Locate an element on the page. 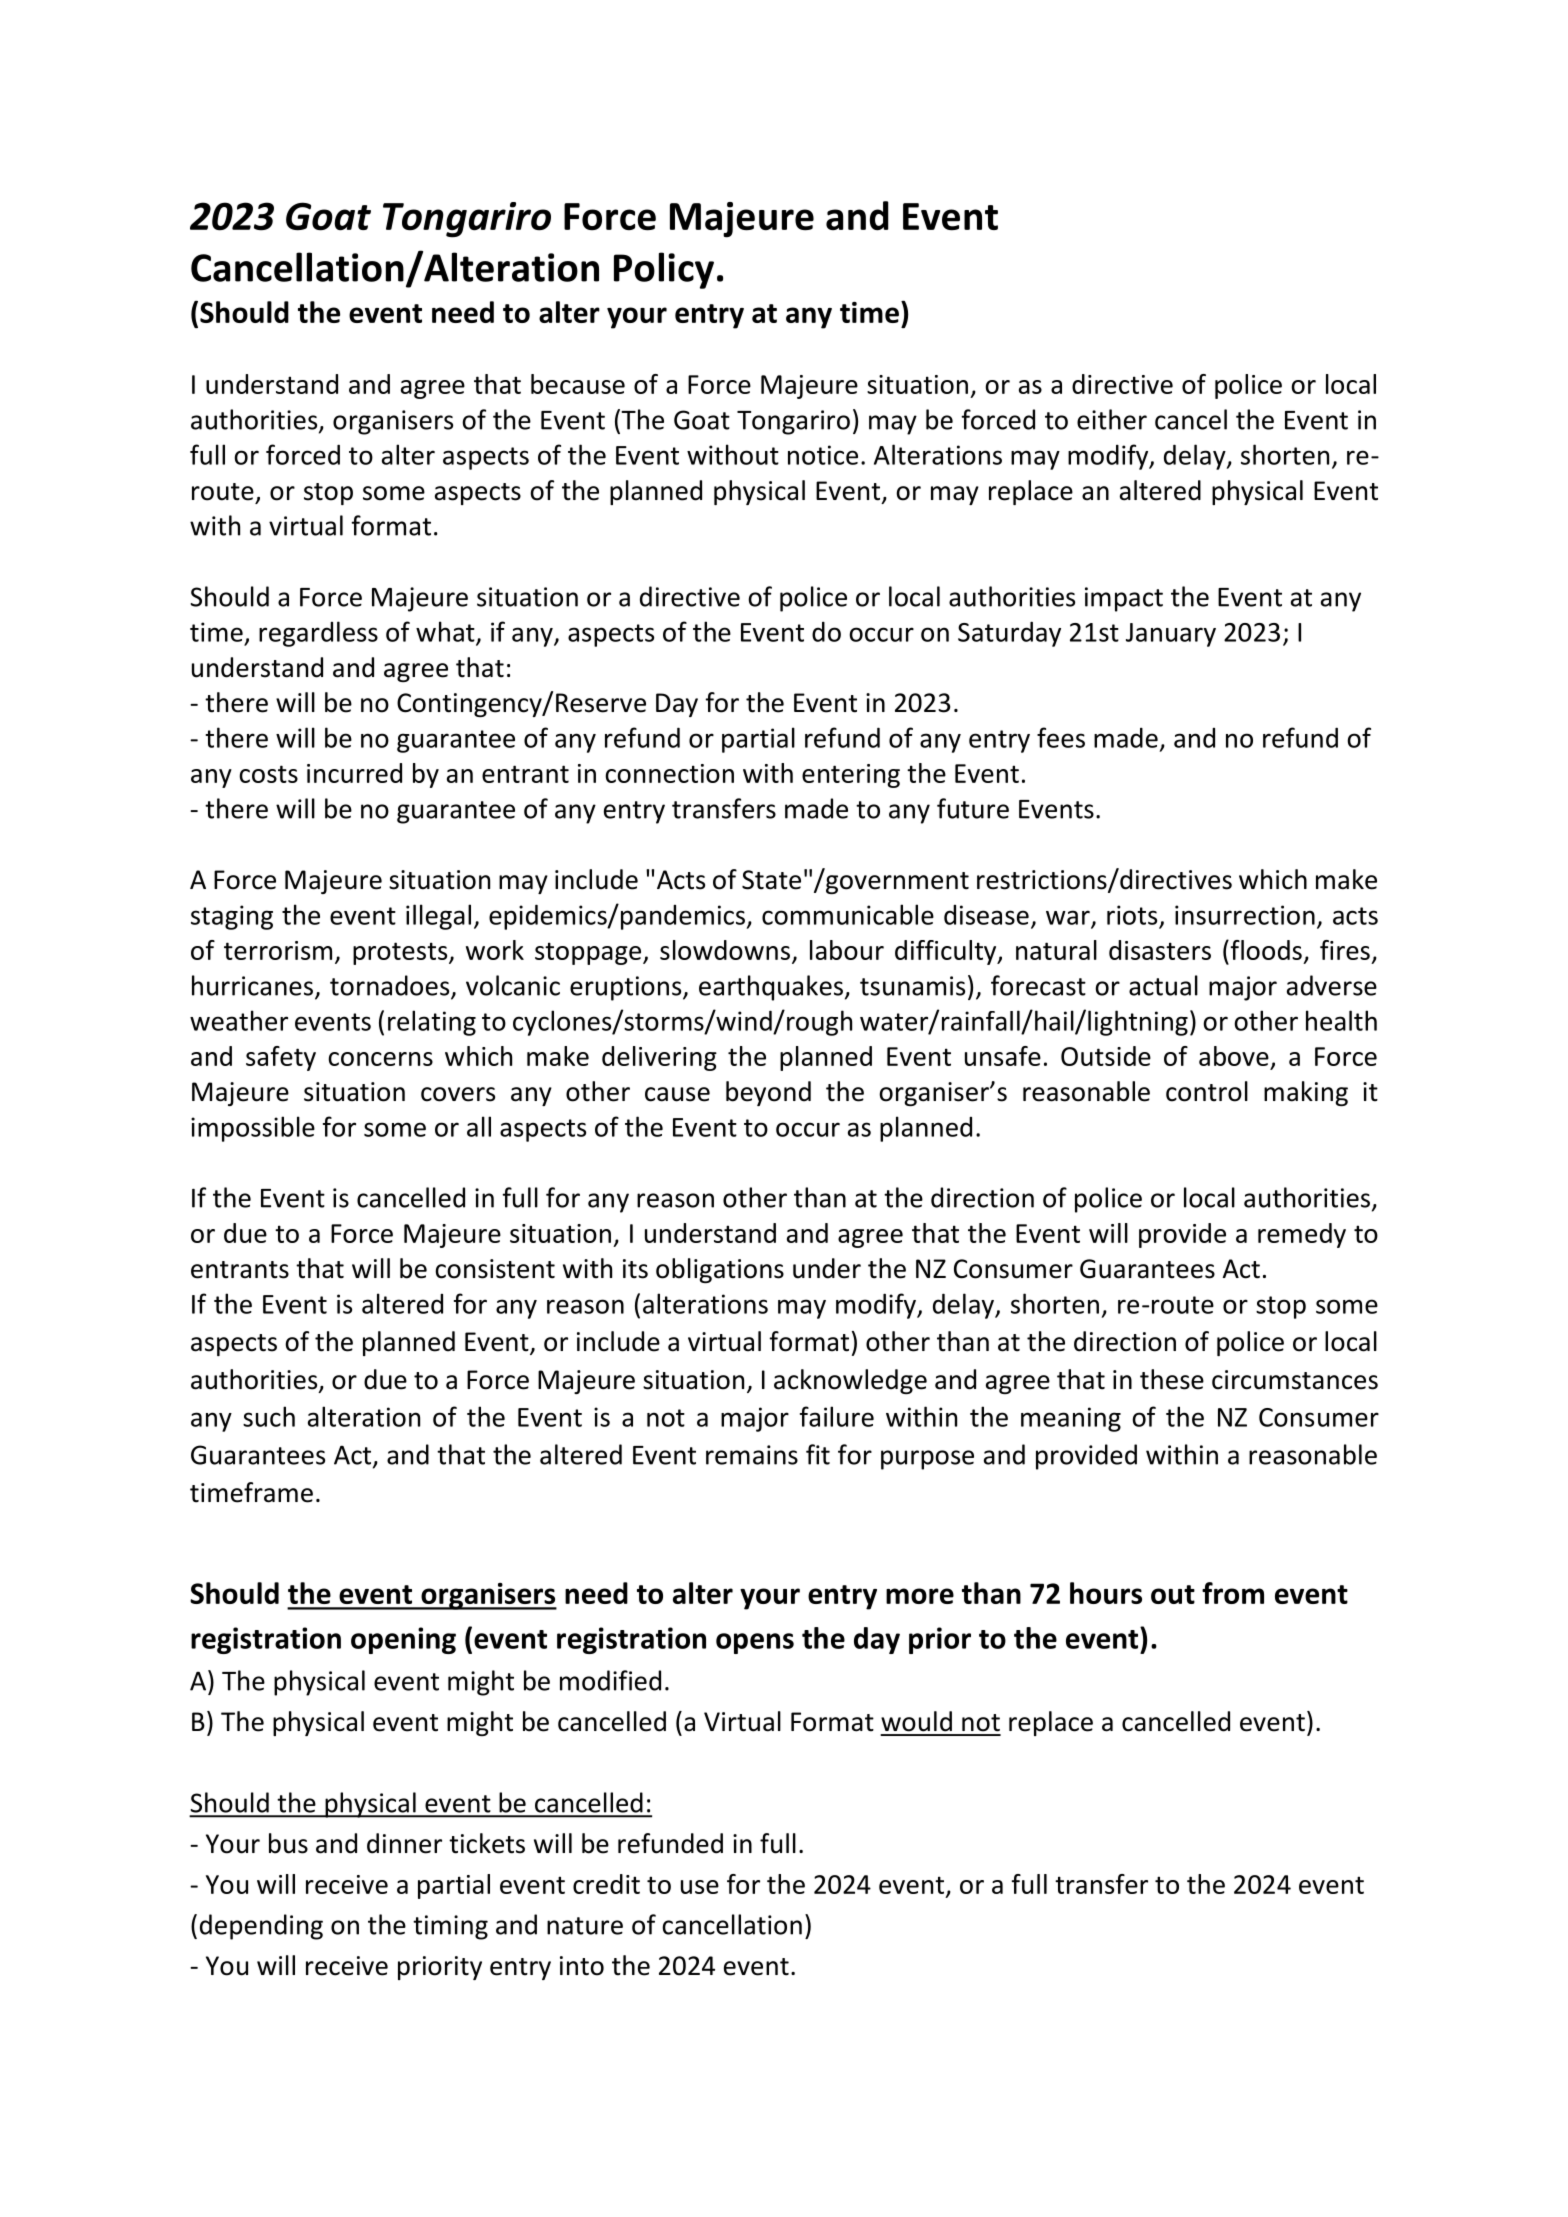 The height and width of the image is (2217, 1568). entering is located at coordinates (851, 776).
